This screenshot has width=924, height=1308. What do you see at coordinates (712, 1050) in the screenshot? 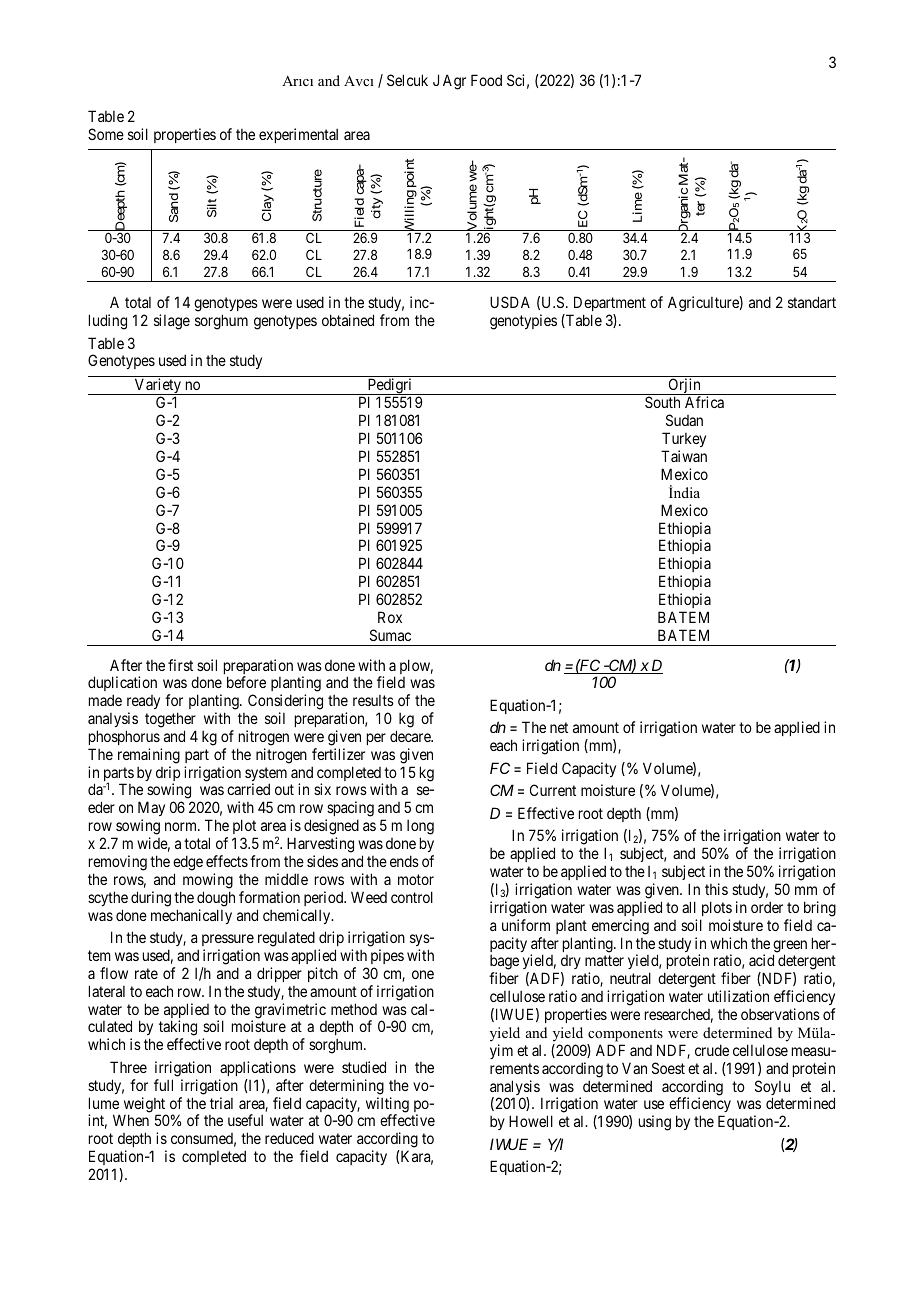
I see `crude` at bounding box center [712, 1050].
